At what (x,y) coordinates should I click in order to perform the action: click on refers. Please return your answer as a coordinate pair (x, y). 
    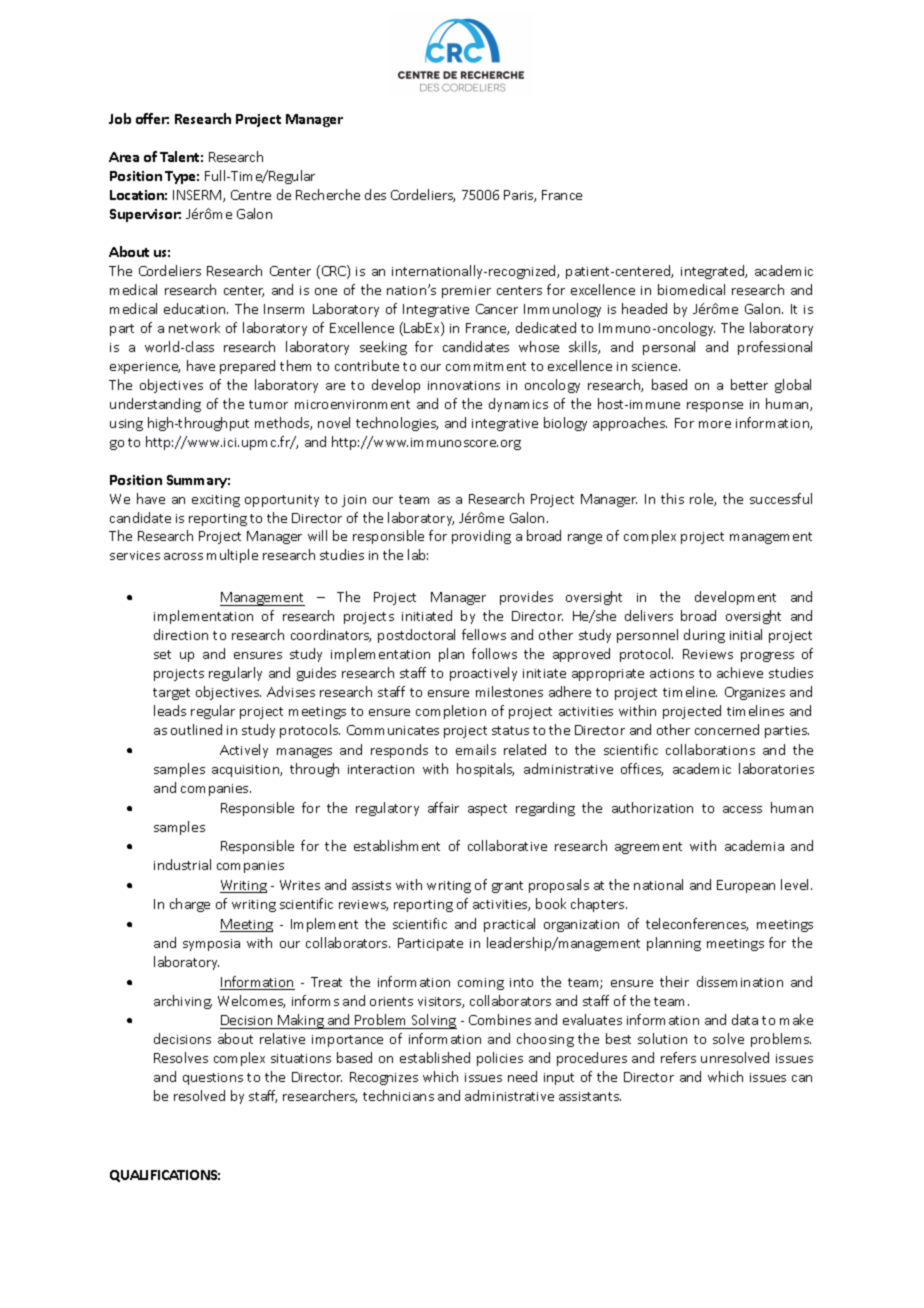
    Looking at the image, I should click on (678, 1057).
